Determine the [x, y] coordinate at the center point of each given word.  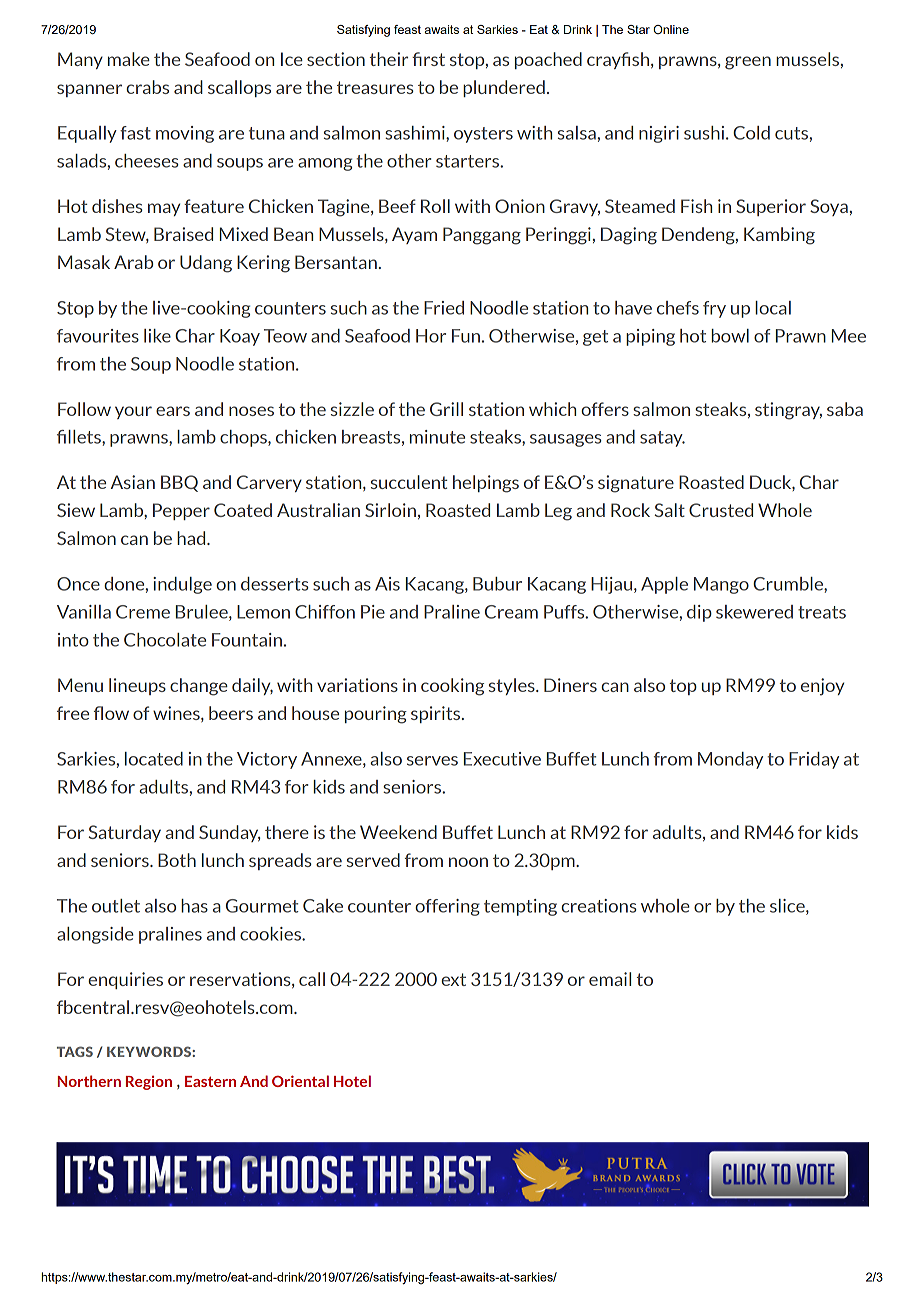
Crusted [721, 510]
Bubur [497, 584]
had [192, 538]
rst [434, 59]
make [129, 59]
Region [149, 1083]
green [748, 63]
